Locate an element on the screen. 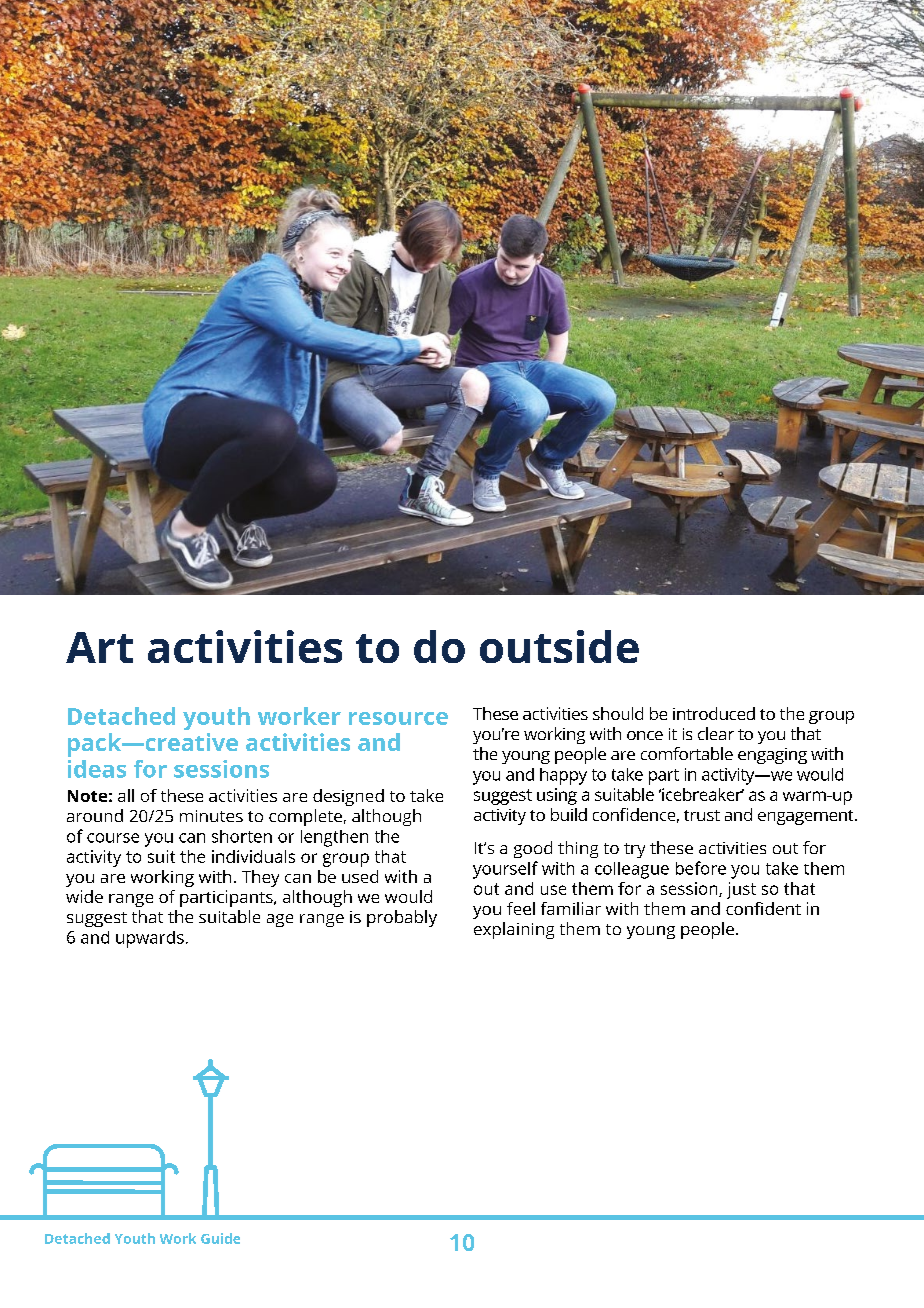  trust is located at coordinates (702, 815).
